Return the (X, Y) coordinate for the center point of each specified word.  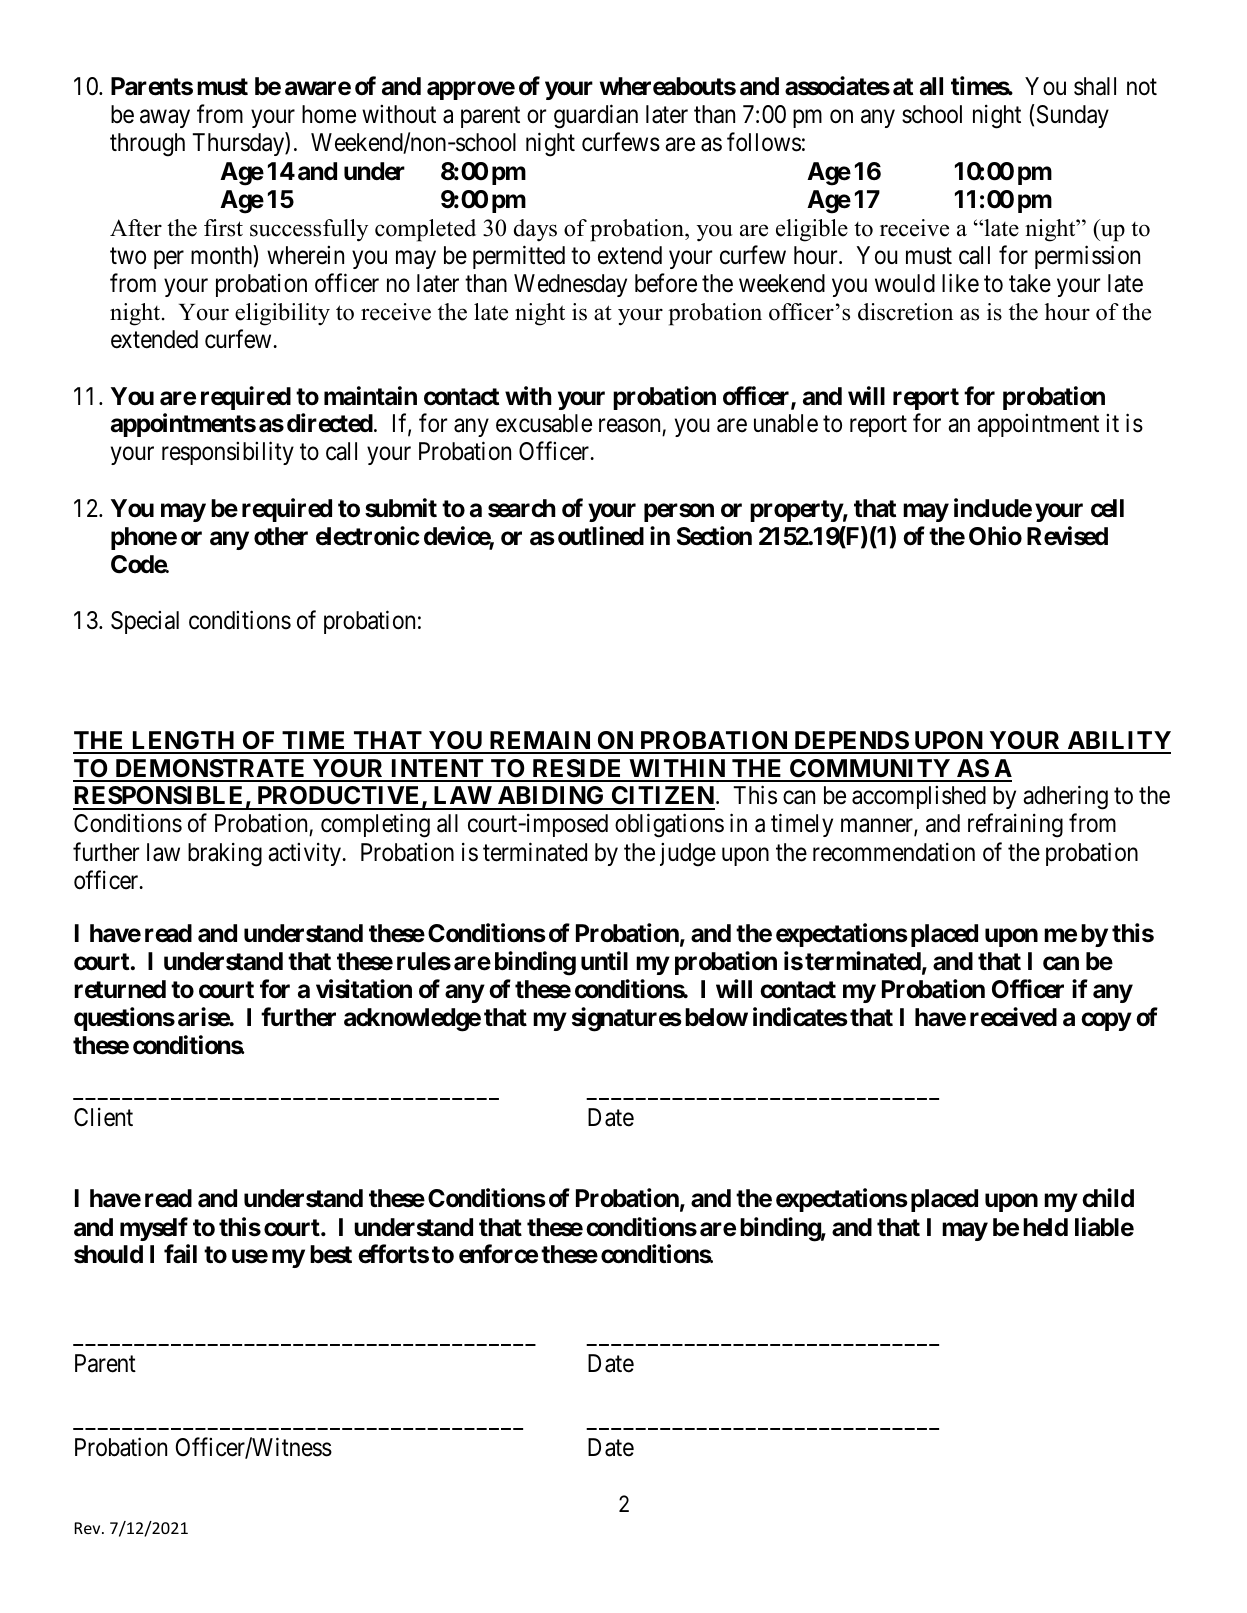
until (604, 960)
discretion (905, 312)
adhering (1065, 798)
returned (120, 989)
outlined (601, 536)
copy (1106, 1022)
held (1045, 1227)
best (331, 1254)
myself (154, 1229)
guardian (596, 117)
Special (145, 622)
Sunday (1073, 116)
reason (631, 427)
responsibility (228, 453)
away (165, 119)
